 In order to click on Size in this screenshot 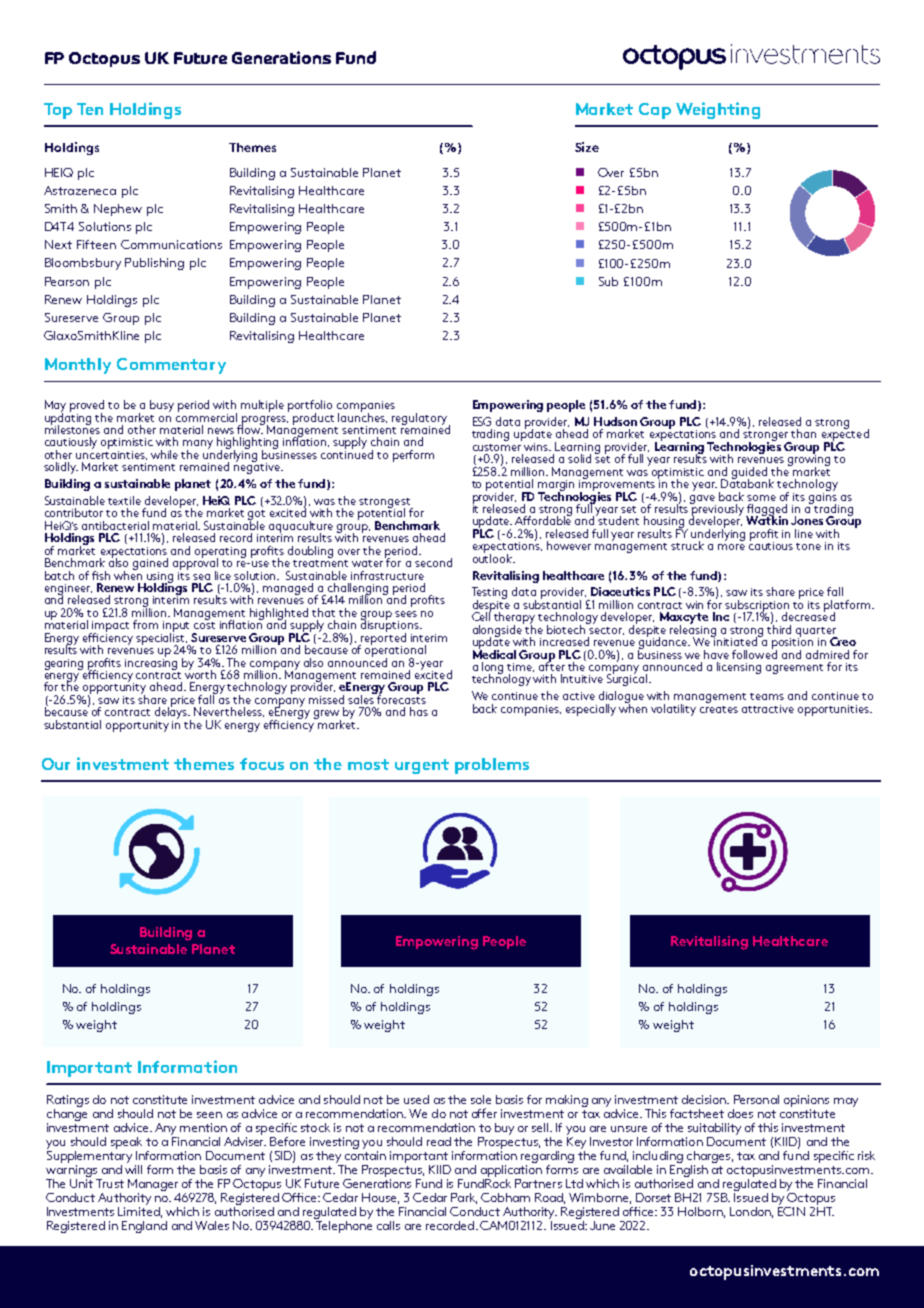, I will do `click(587, 147)`.
